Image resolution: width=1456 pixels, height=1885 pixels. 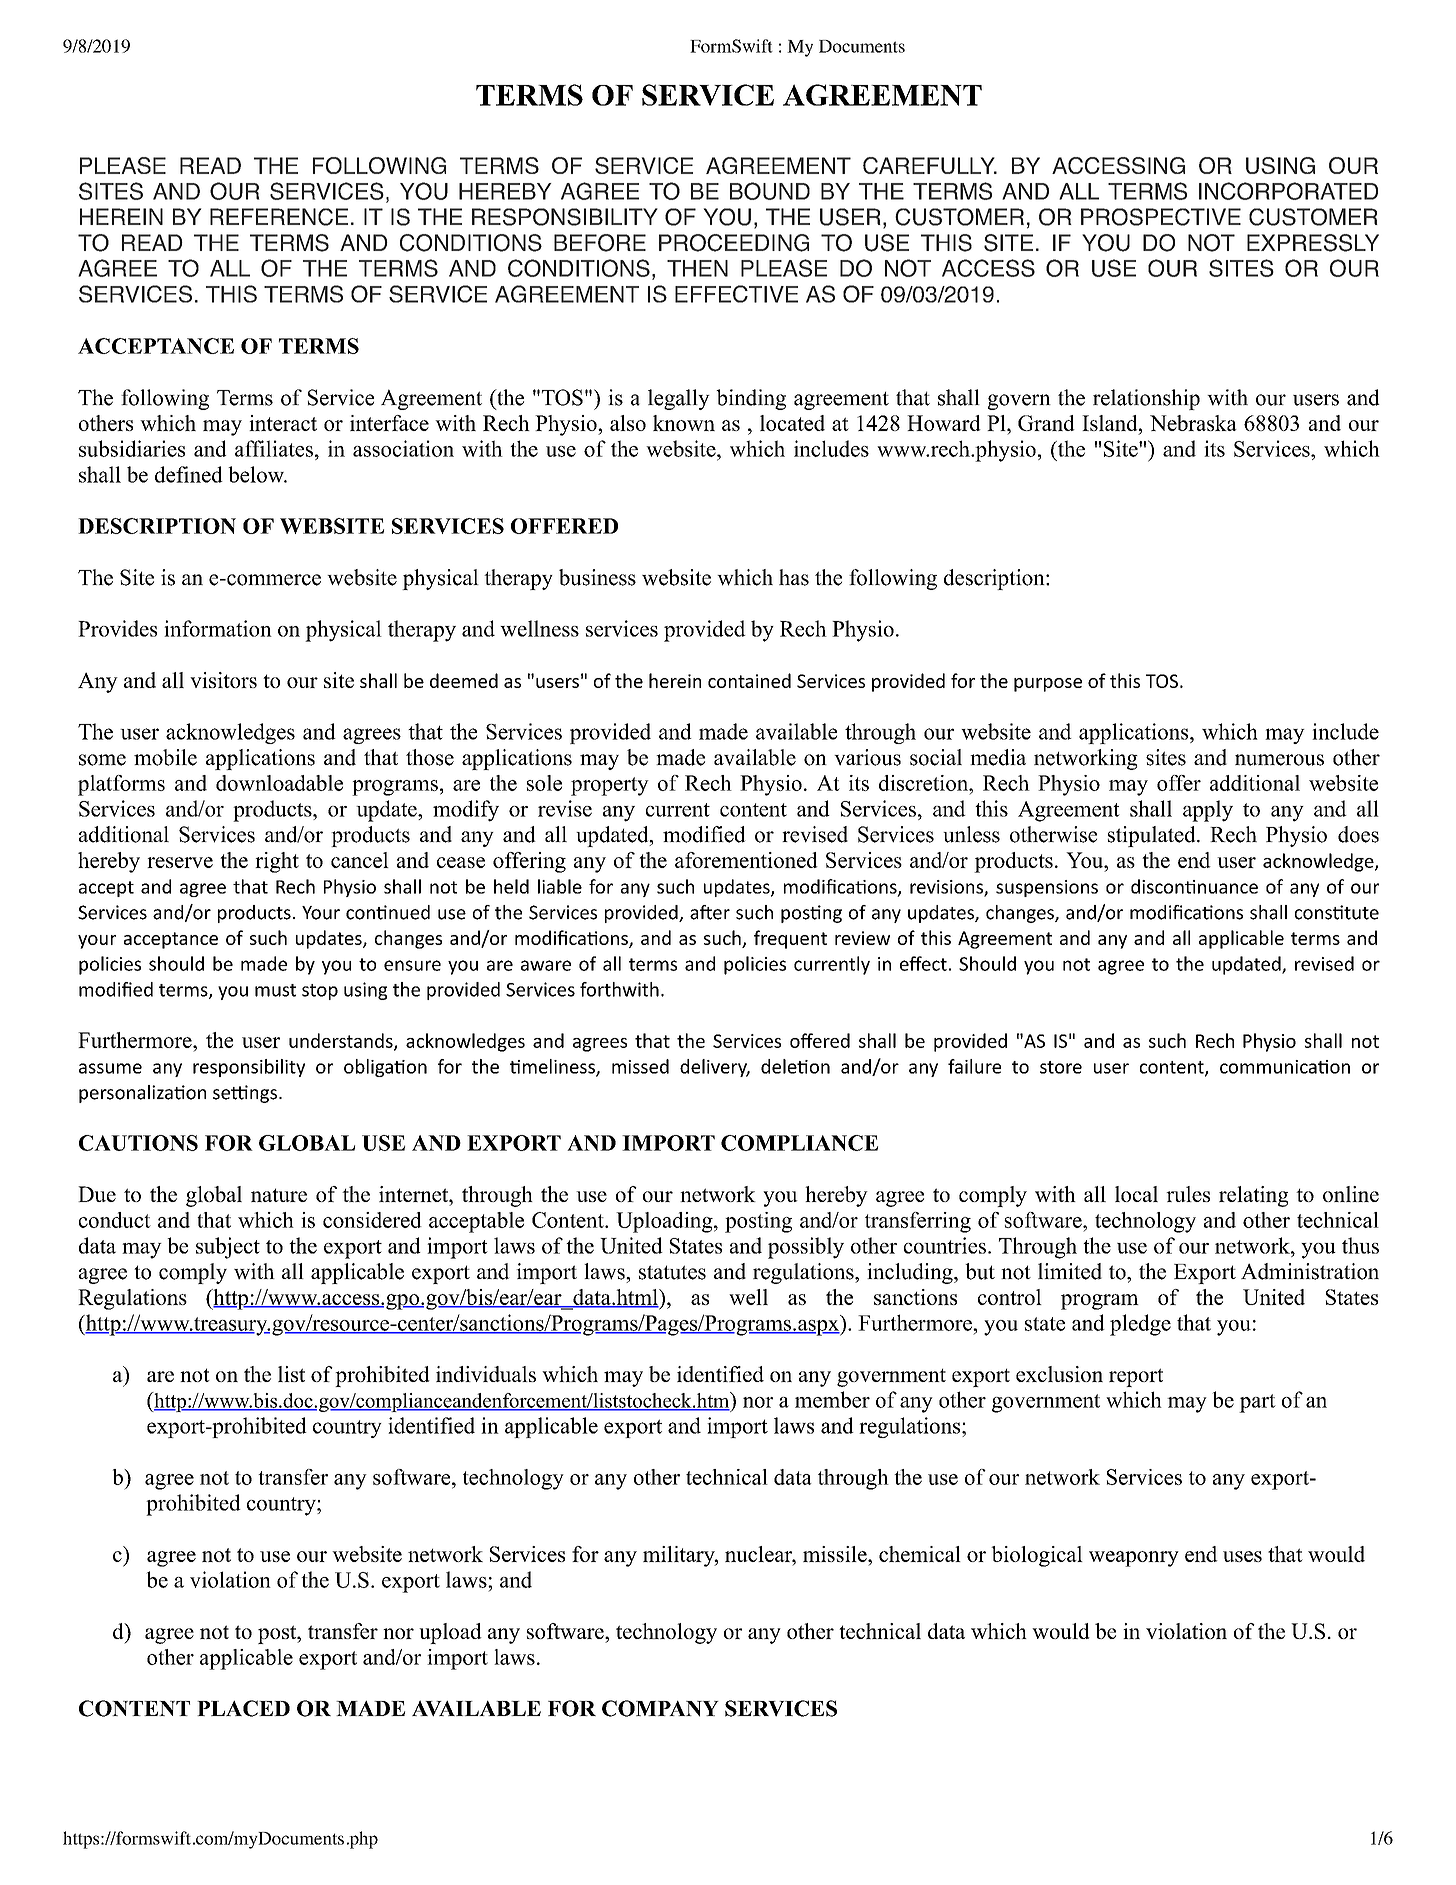 What do you see at coordinates (1279, 760) in the screenshot?
I see `numerous` at bounding box center [1279, 760].
